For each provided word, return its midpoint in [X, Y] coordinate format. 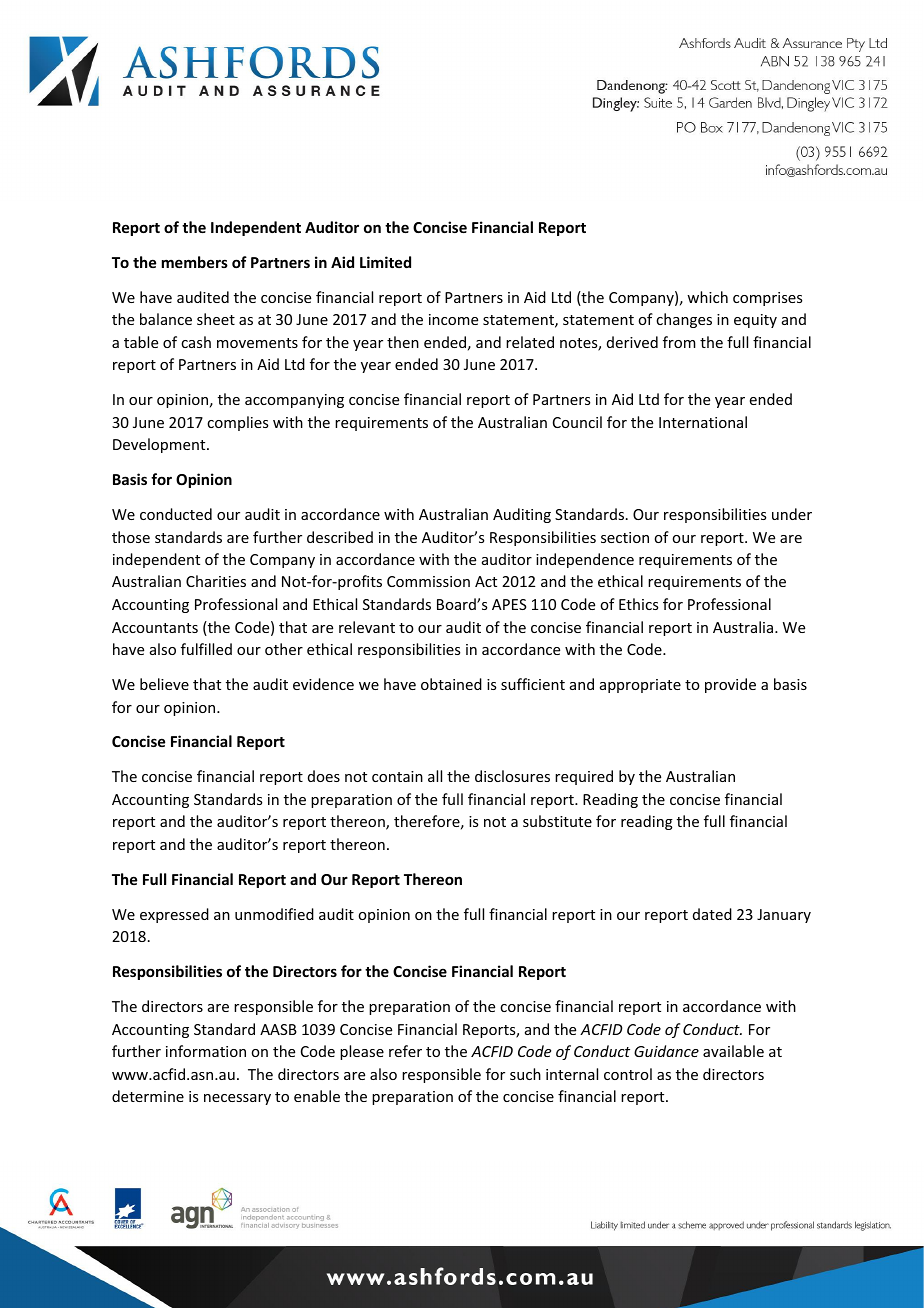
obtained [451, 684]
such [525, 1074]
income [453, 319]
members [195, 262]
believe [164, 684]
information [206, 1051]
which [707, 297]
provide [730, 685]
